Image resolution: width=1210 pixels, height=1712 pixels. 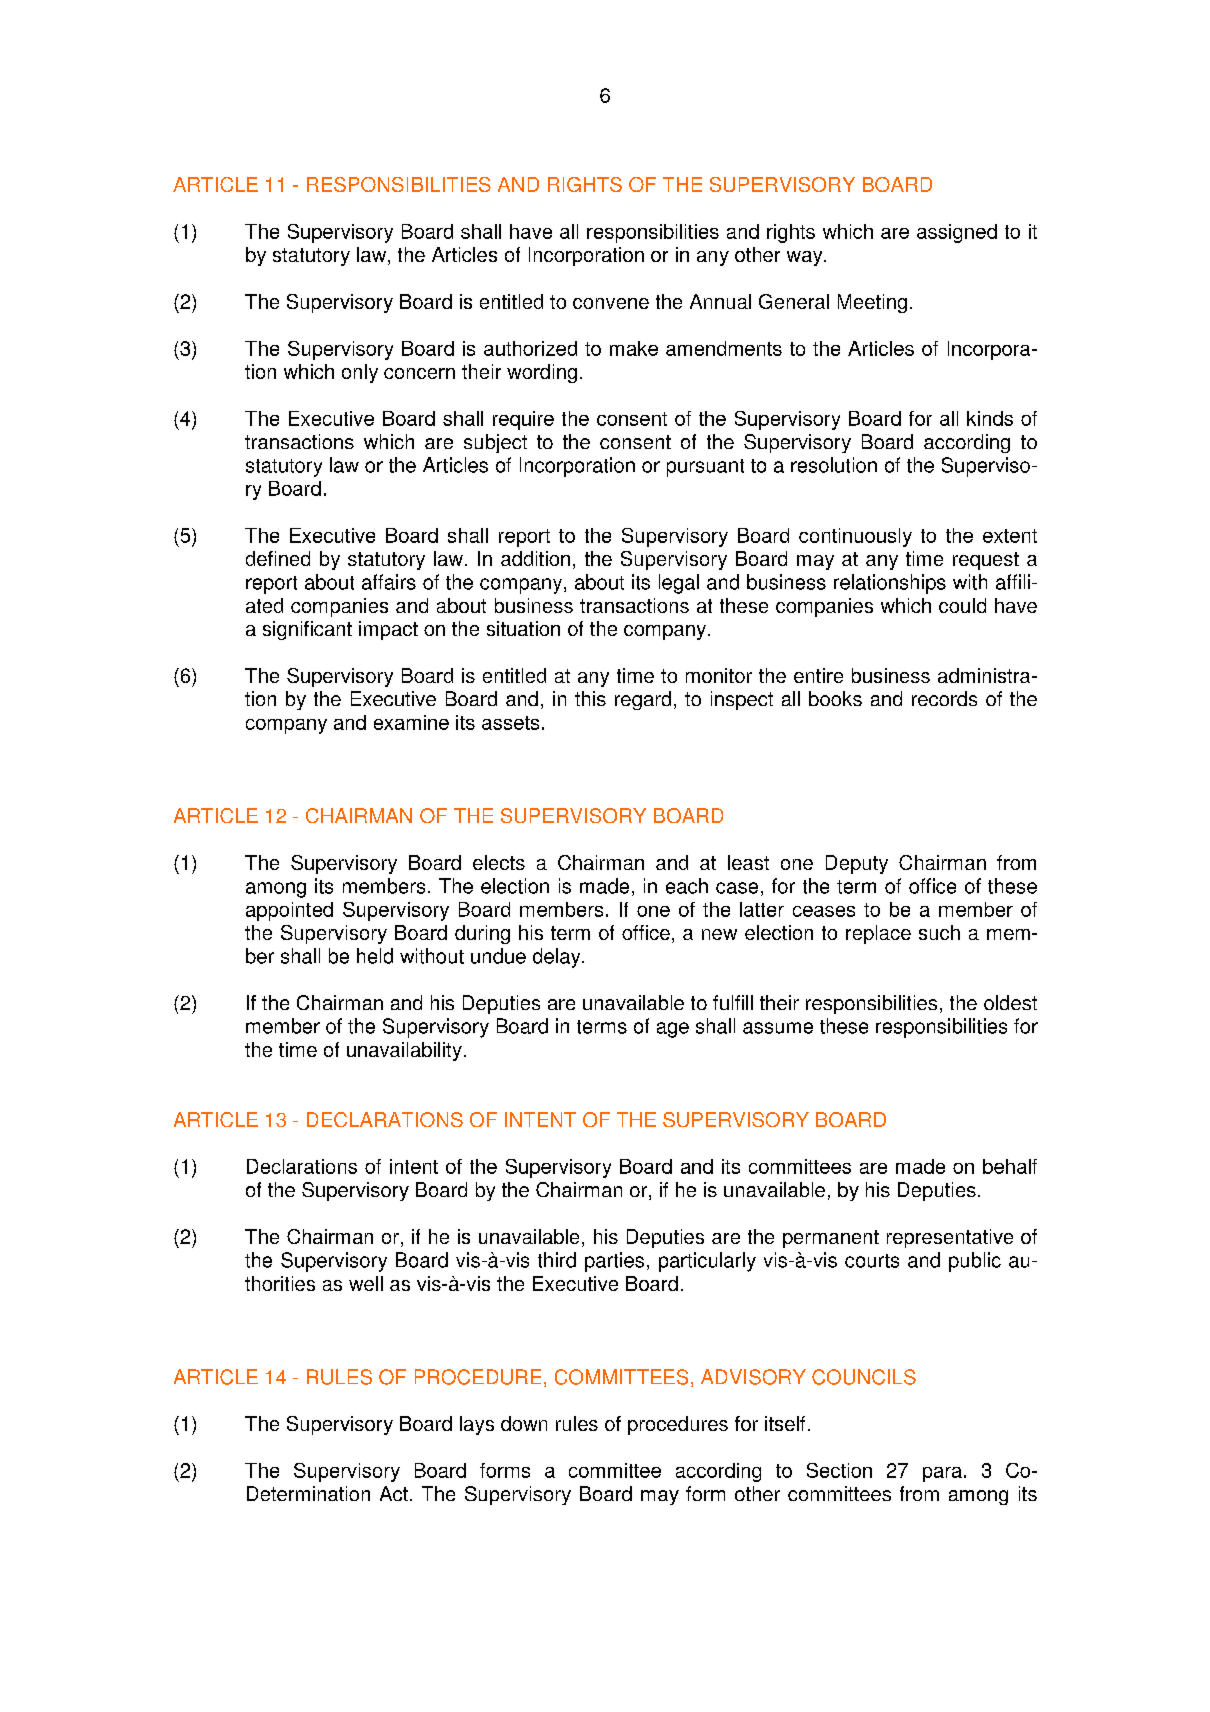 What do you see at coordinates (1010, 1166) in the image?
I see `behalf` at bounding box center [1010, 1166].
